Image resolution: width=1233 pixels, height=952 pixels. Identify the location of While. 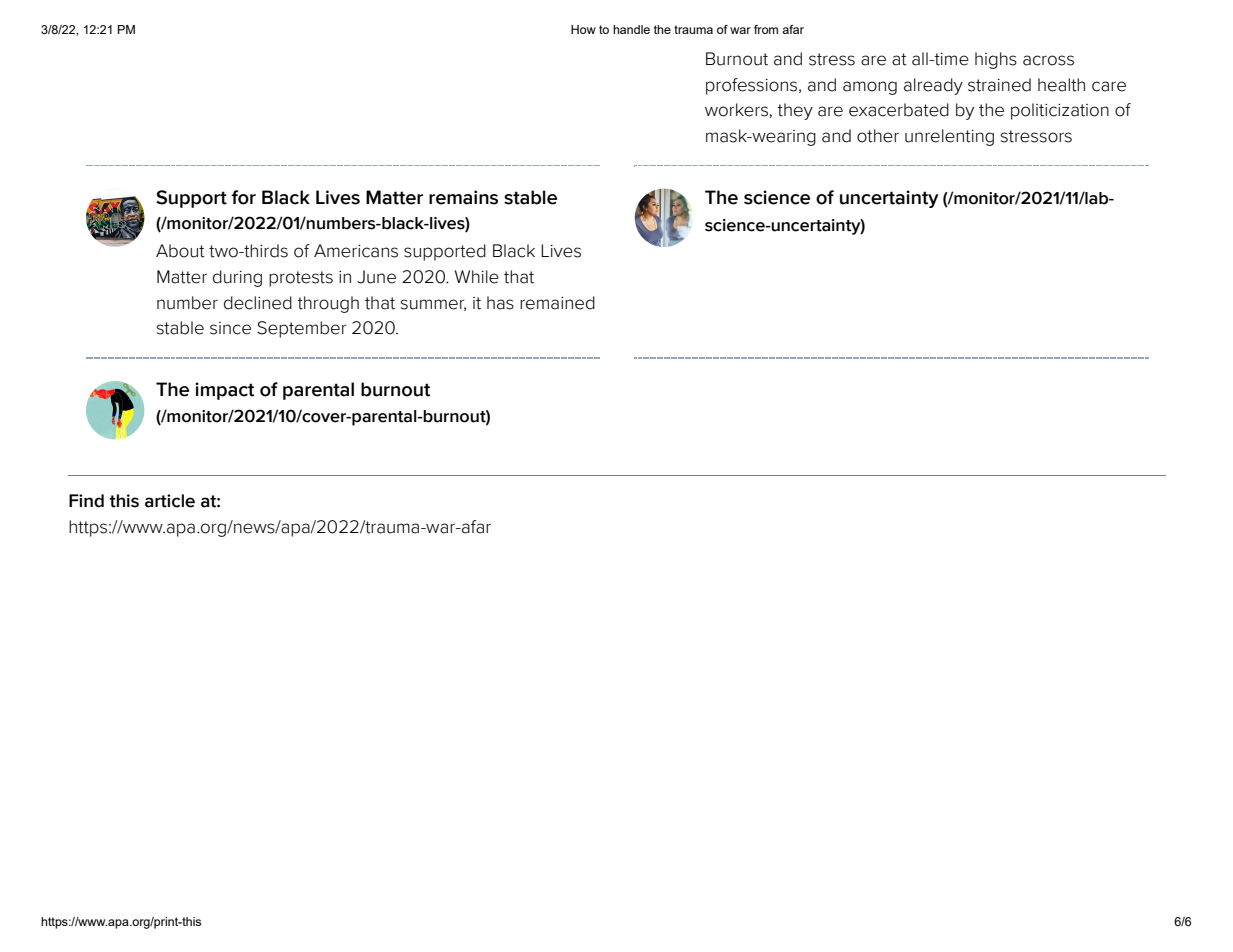
(477, 277).
